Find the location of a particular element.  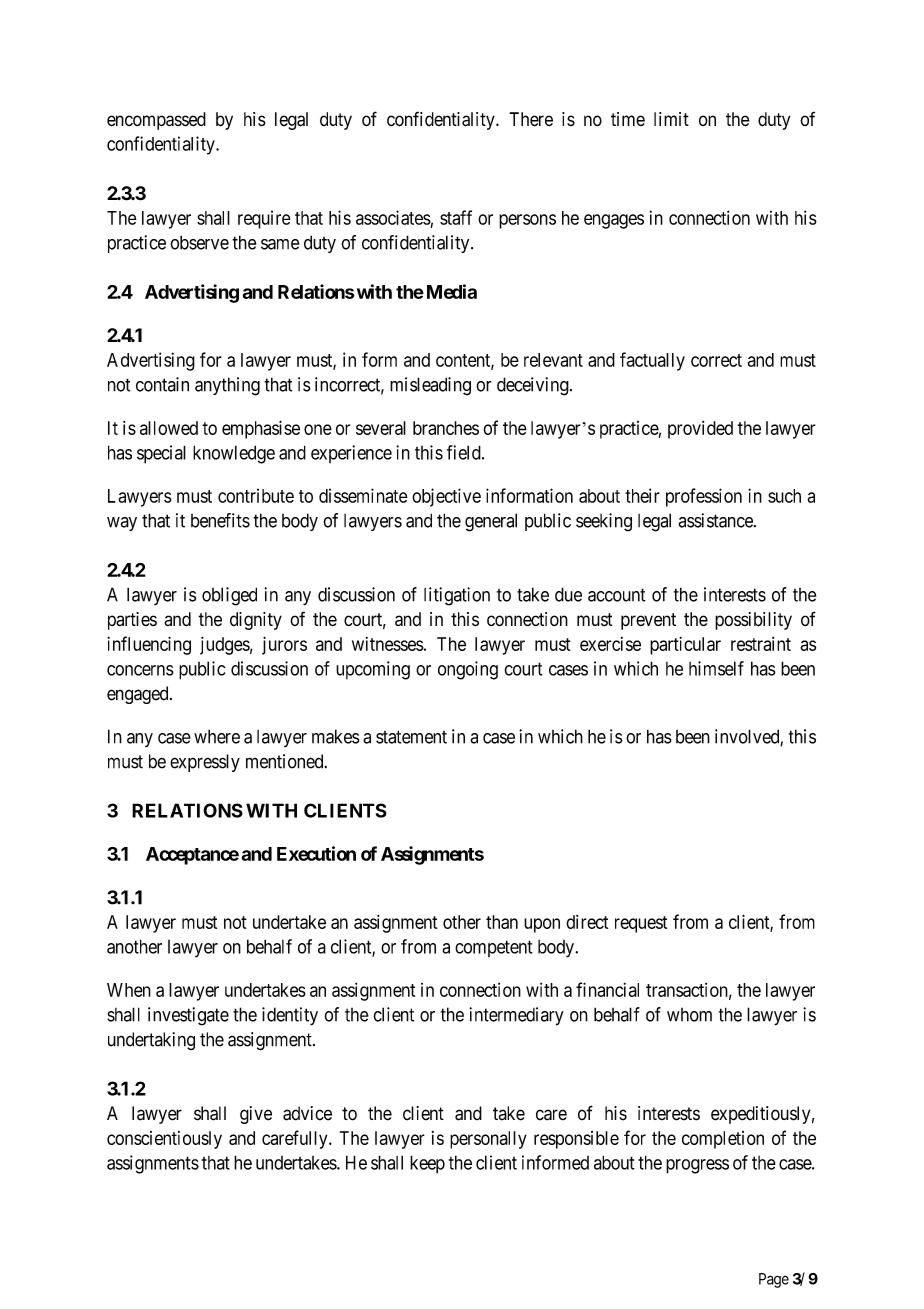

encompassed is located at coordinates (156, 121).
